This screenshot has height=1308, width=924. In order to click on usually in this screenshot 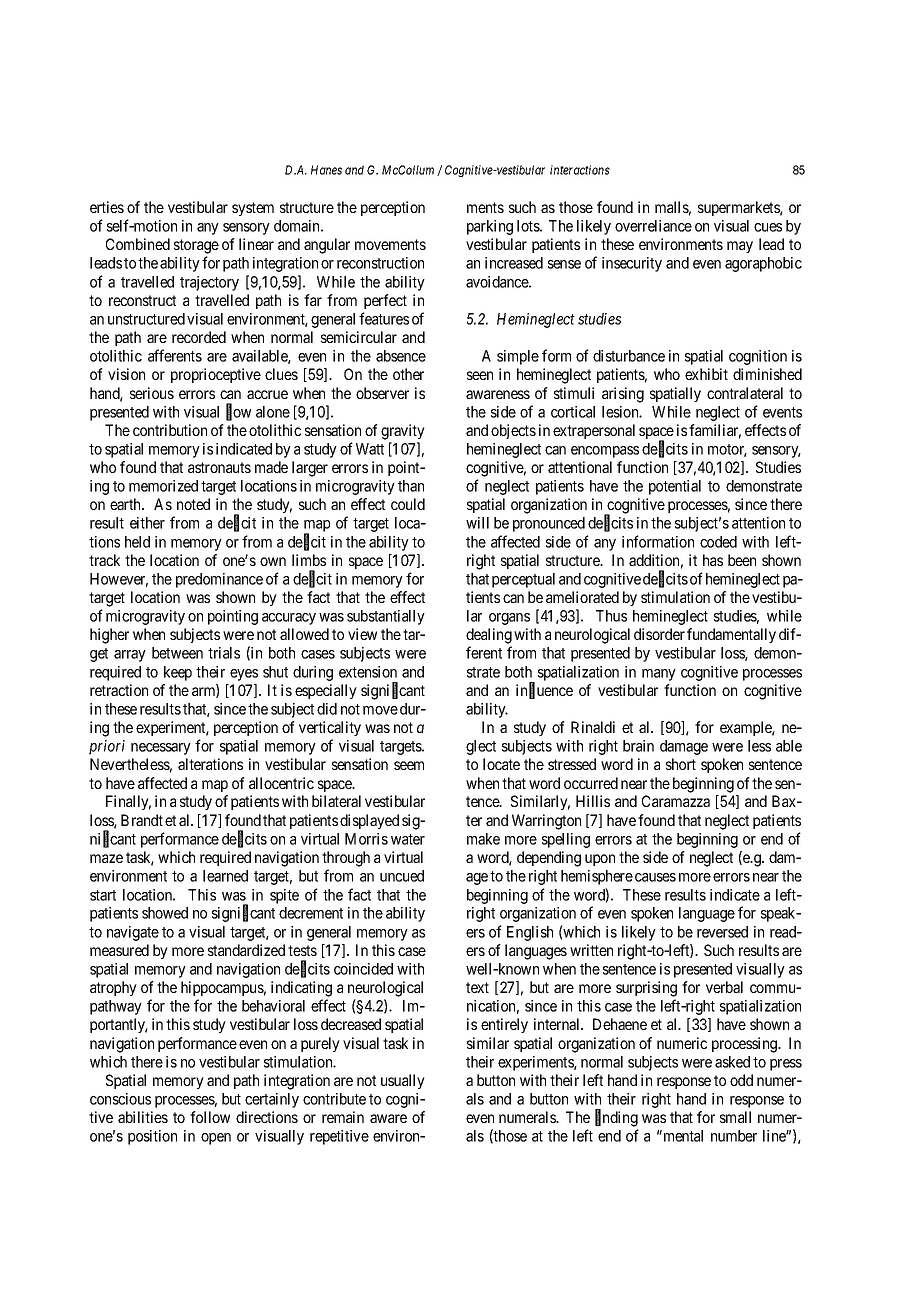, I will do `click(403, 1081)`.
